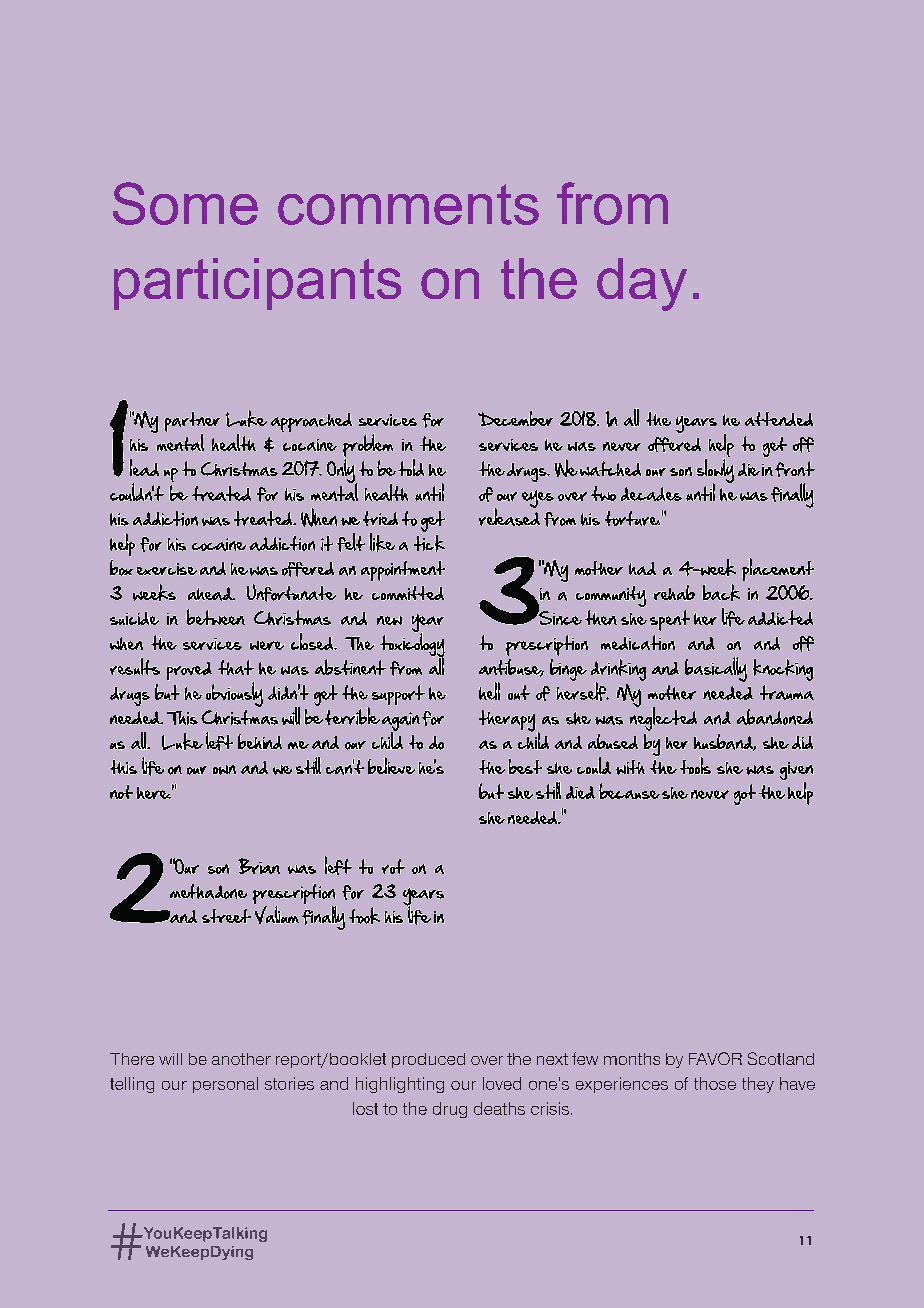 The image size is (924, 1308). I want to click on own, so click(224, 769).
